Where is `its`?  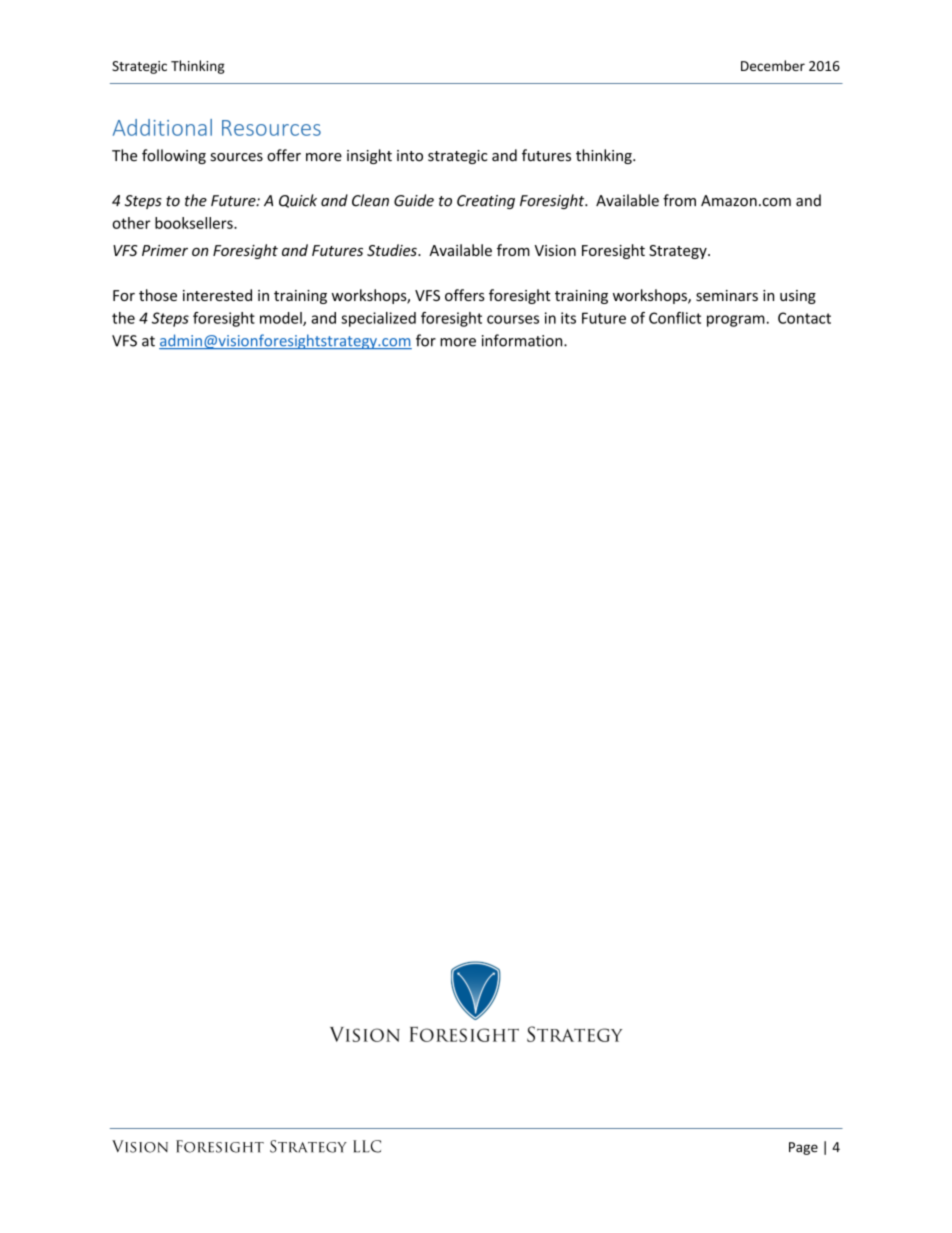 its is located at coordinates (568, 318).
